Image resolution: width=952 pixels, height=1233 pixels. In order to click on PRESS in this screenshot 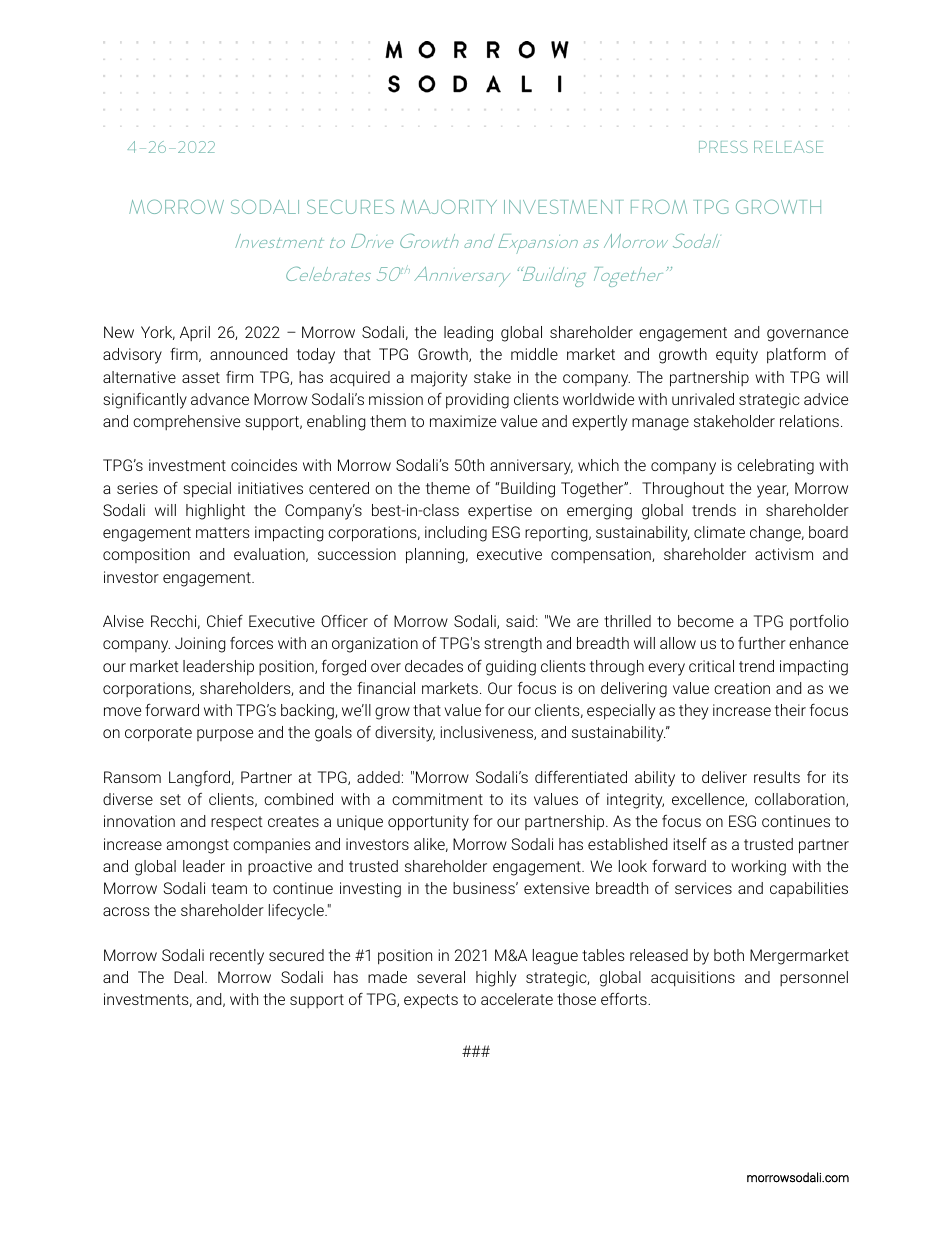, I will do `click(723, 147)`.
